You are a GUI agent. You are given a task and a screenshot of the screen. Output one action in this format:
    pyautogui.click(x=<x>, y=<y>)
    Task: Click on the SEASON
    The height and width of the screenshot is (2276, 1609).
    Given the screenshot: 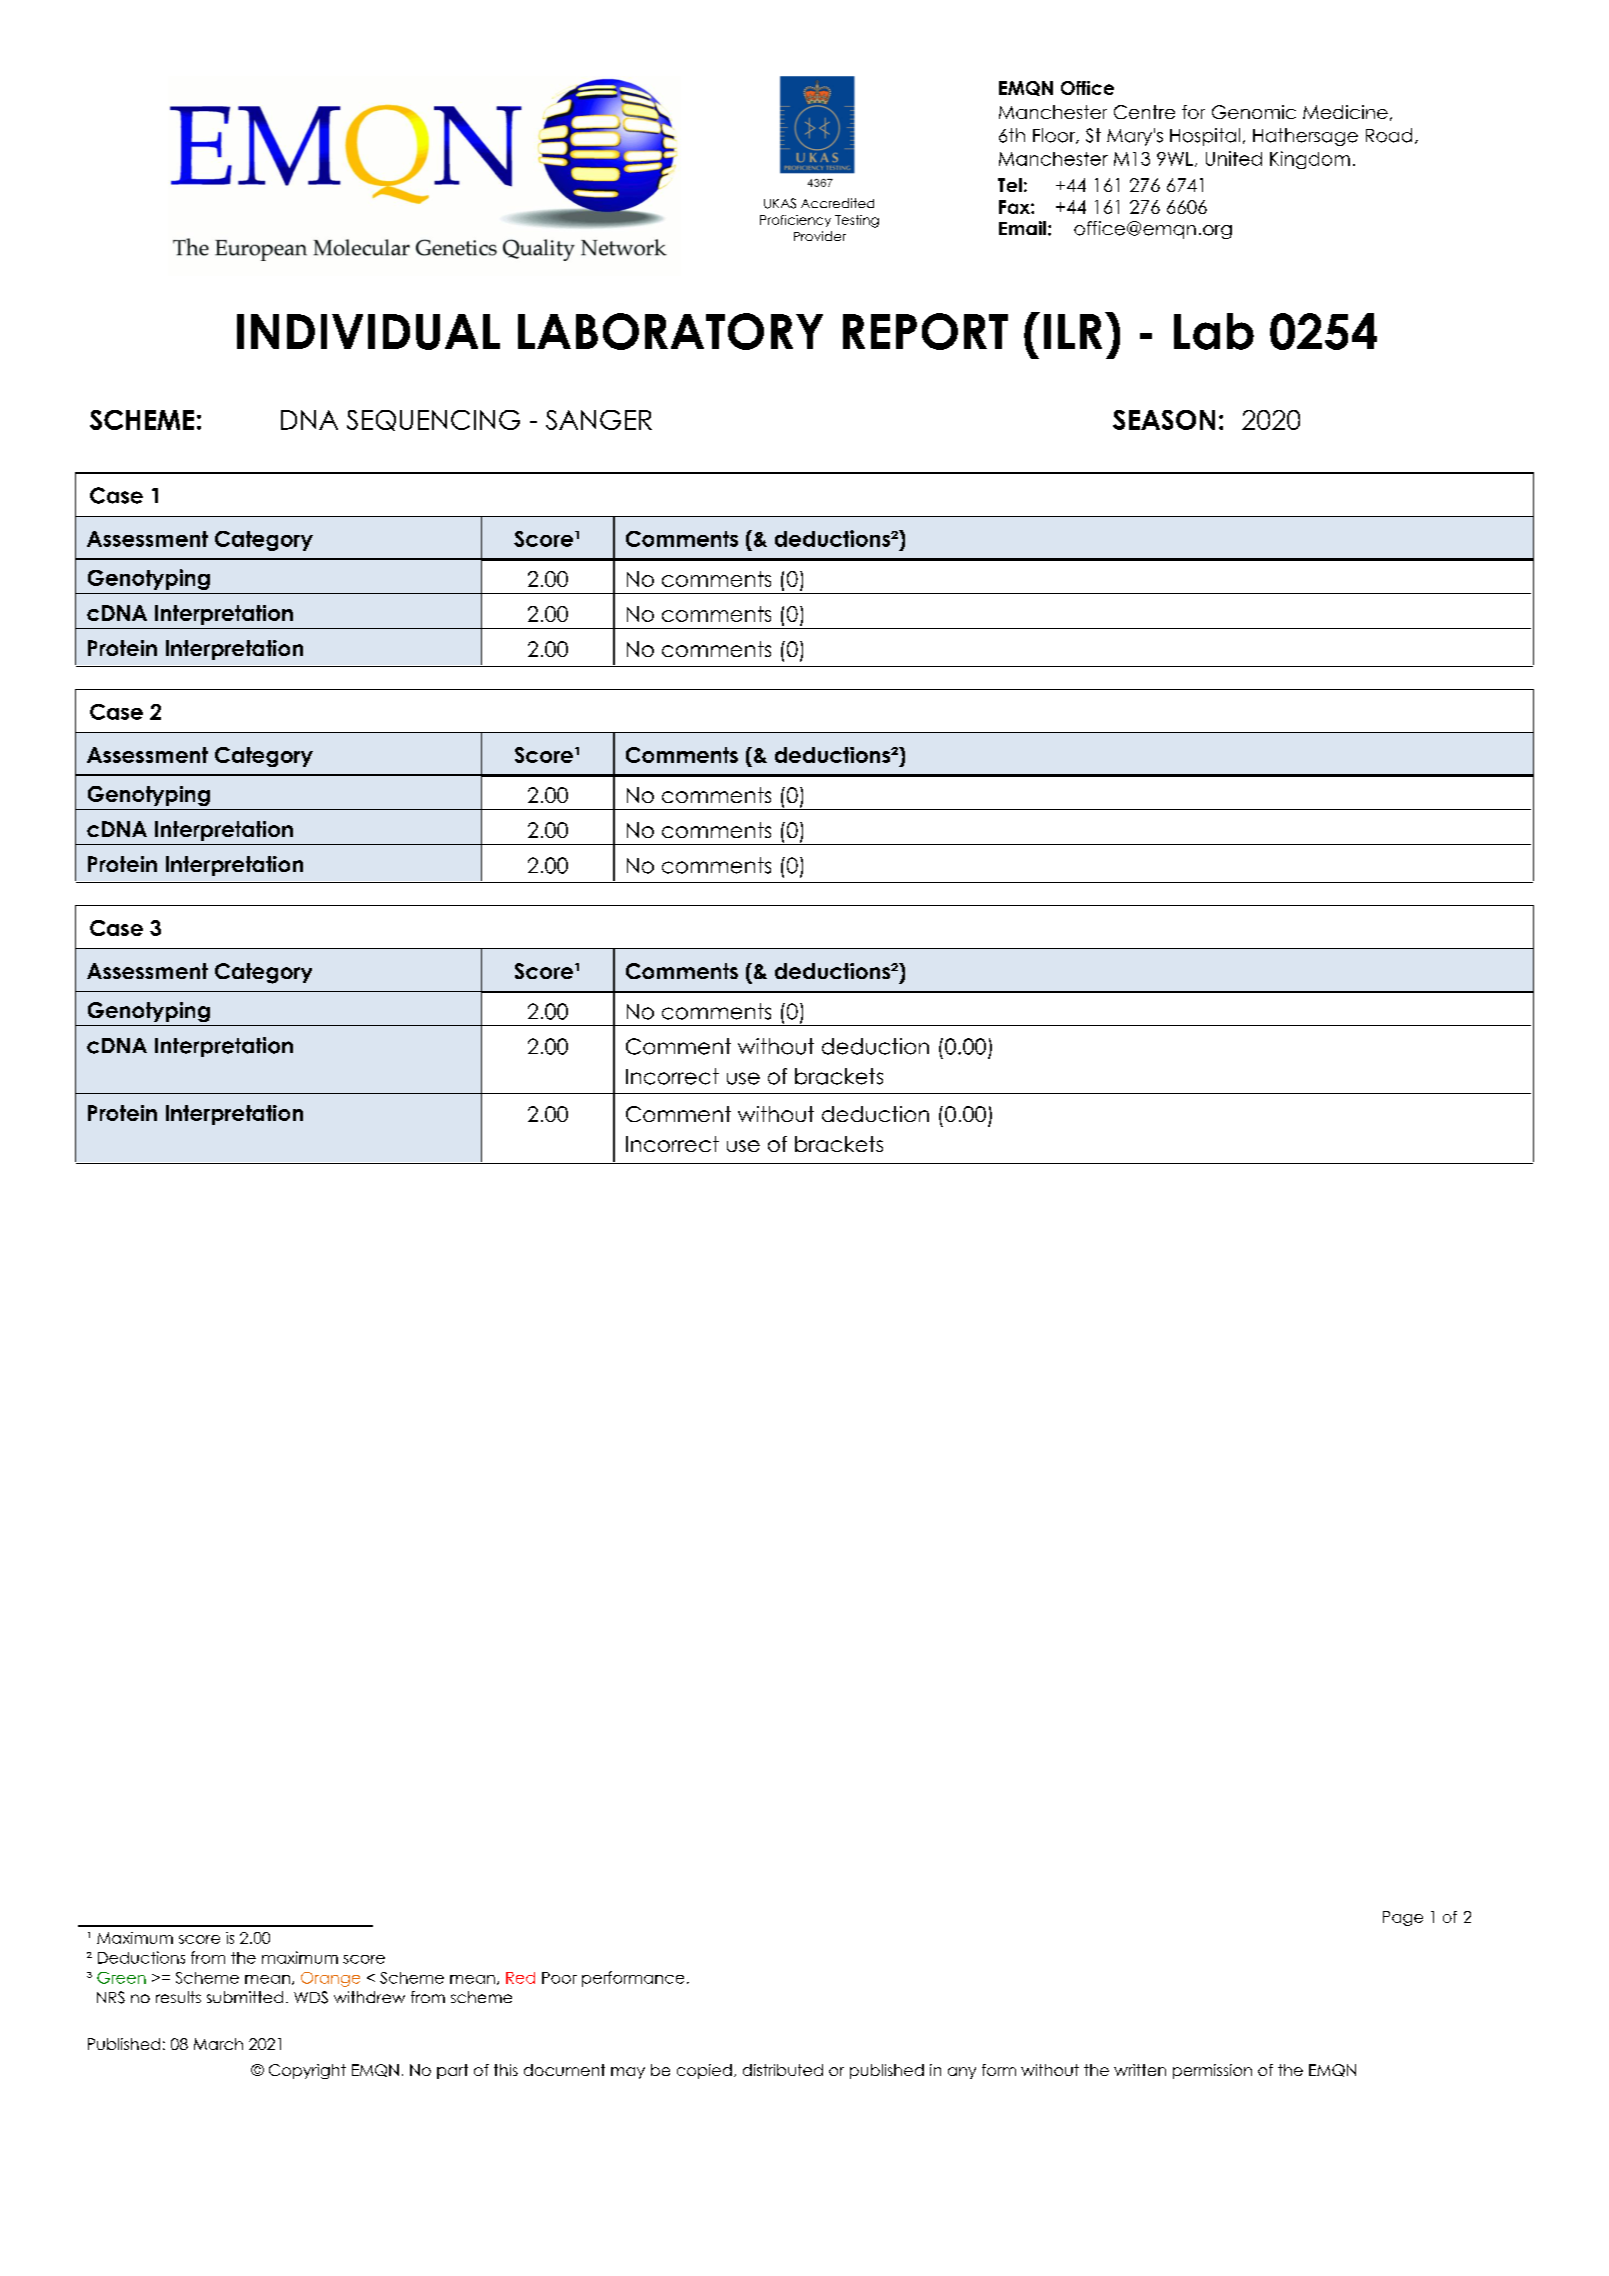 What is the action you would take?
    pyautogui.click(x=1164, y=420)
